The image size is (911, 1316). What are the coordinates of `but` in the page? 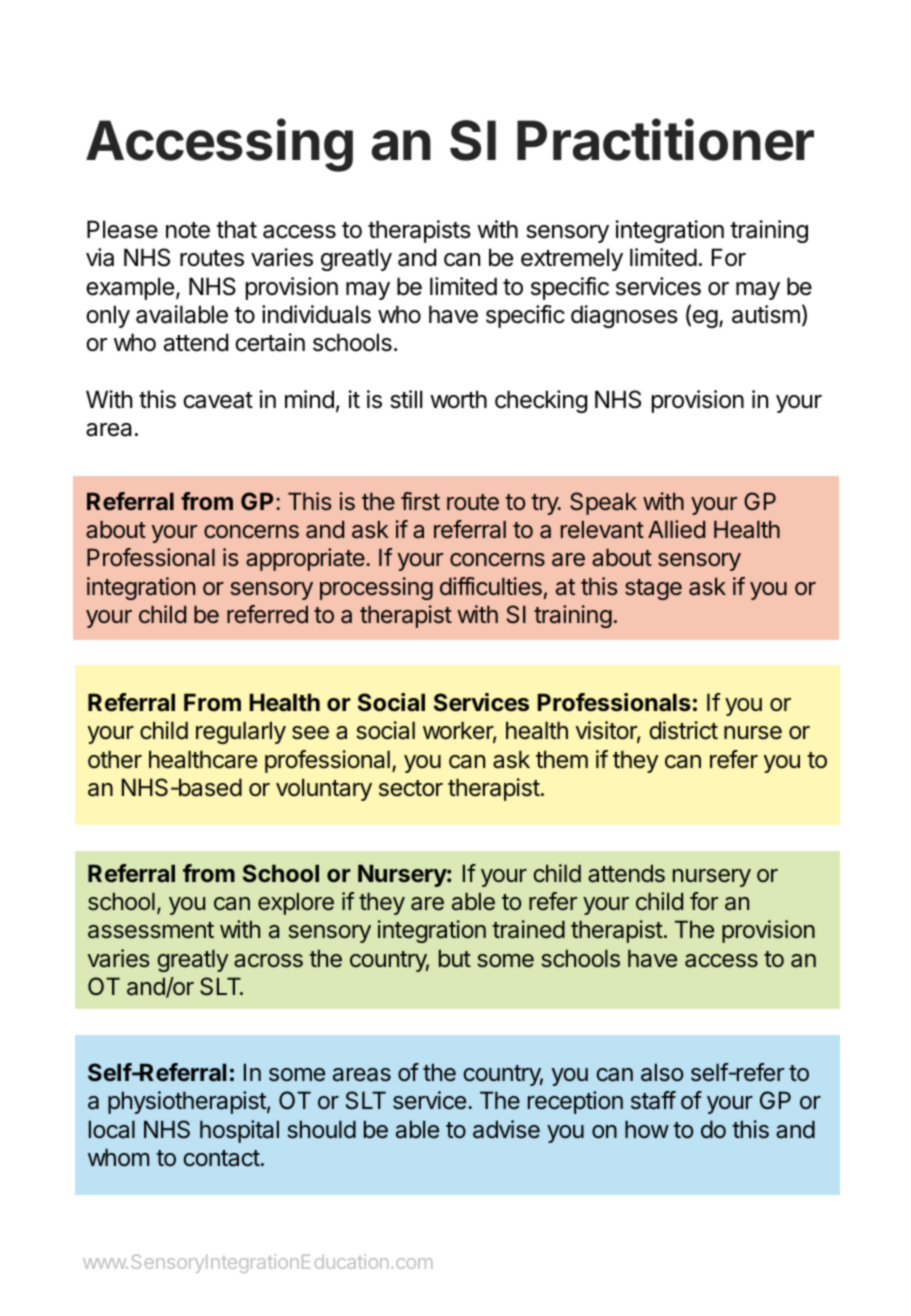 It's located at (455, 958).
